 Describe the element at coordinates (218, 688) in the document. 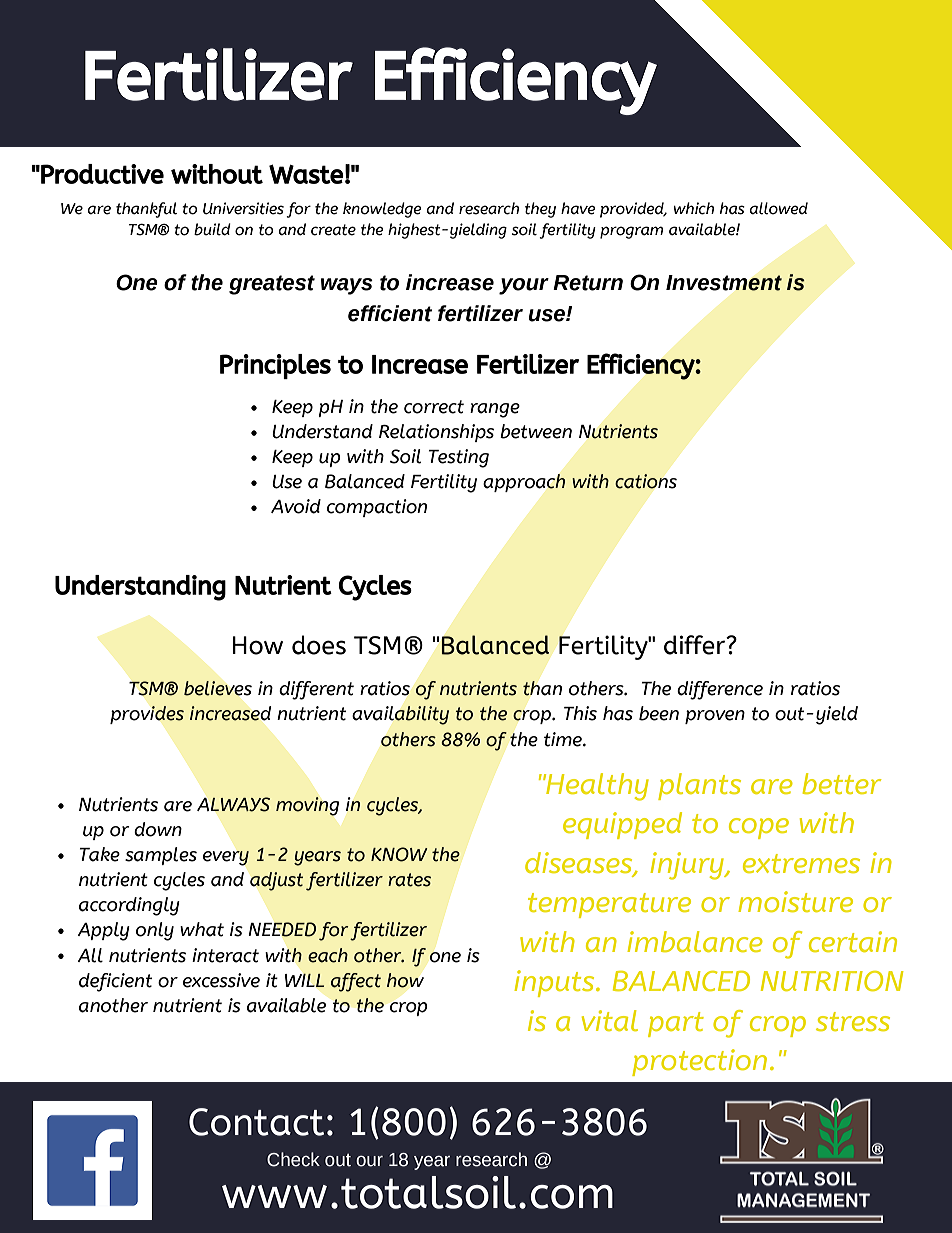

I see `believes` at that location.
